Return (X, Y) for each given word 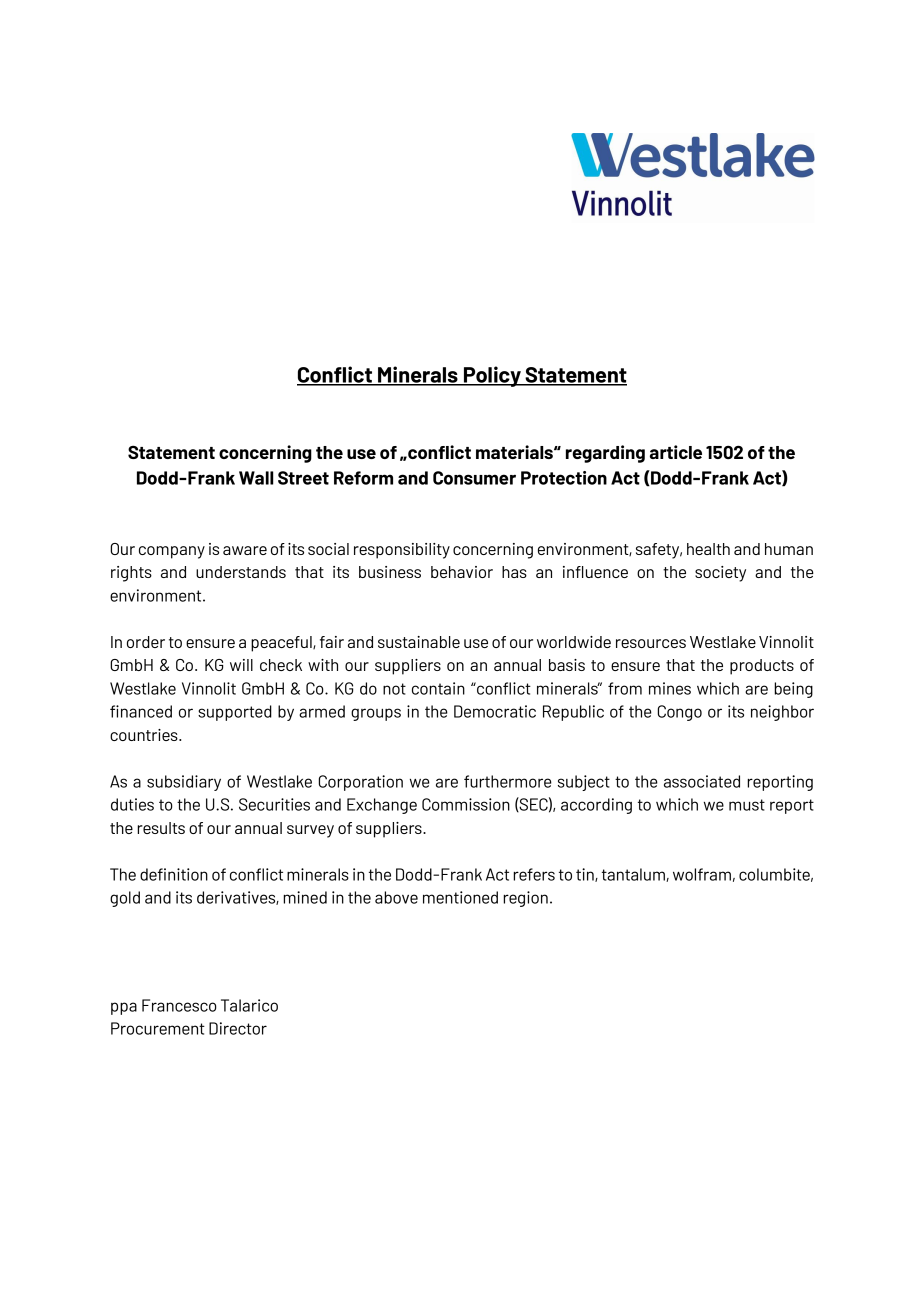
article (676, 452)
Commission (466, 804)
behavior (462, 572)
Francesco (179, 1005)
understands (241, 572)
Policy (492, 376)
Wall (256, 478)
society (720, 574)
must (747, 805)
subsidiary (184, 783)
